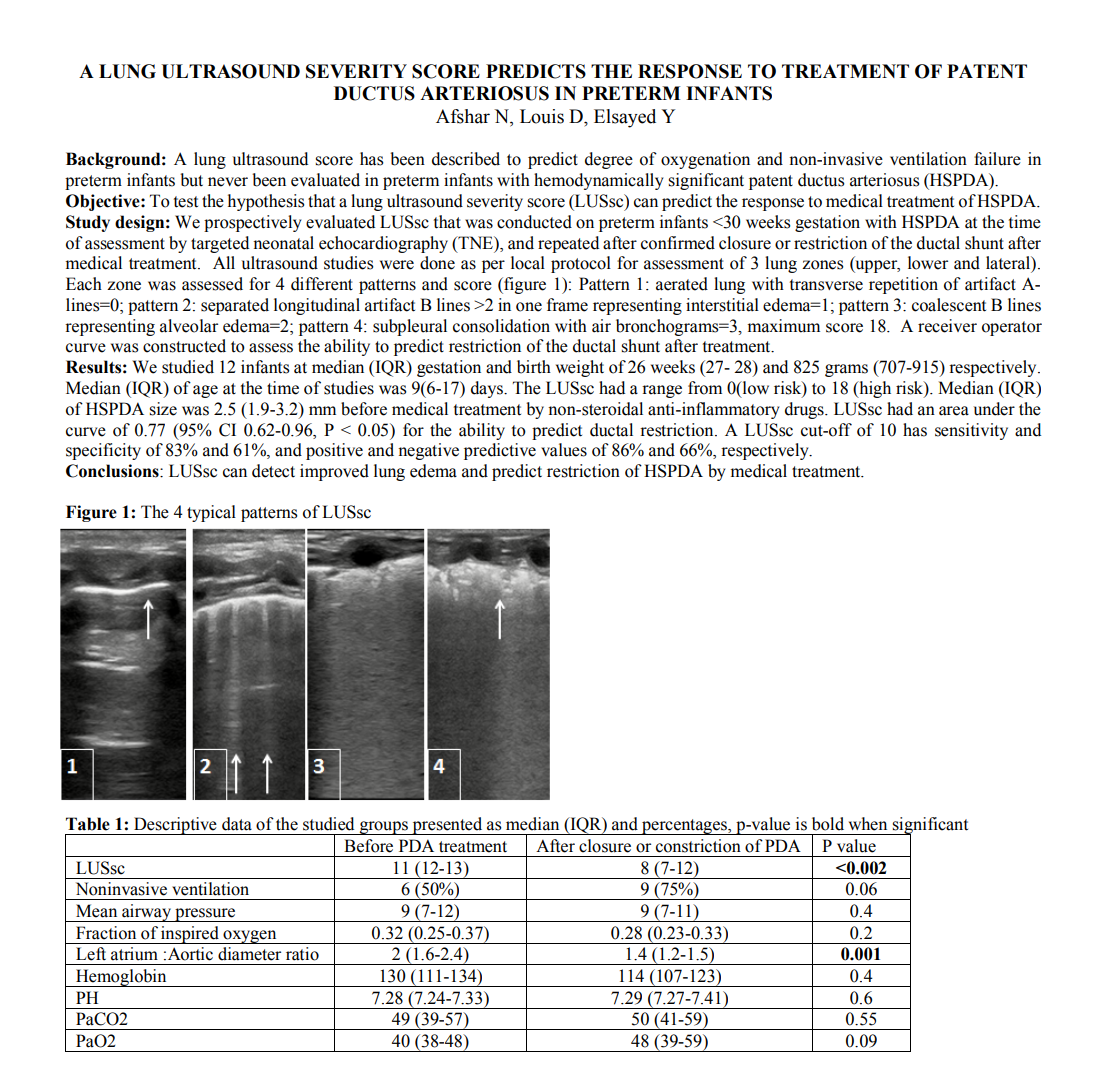  I want to click on bold, so click(828, 824).
